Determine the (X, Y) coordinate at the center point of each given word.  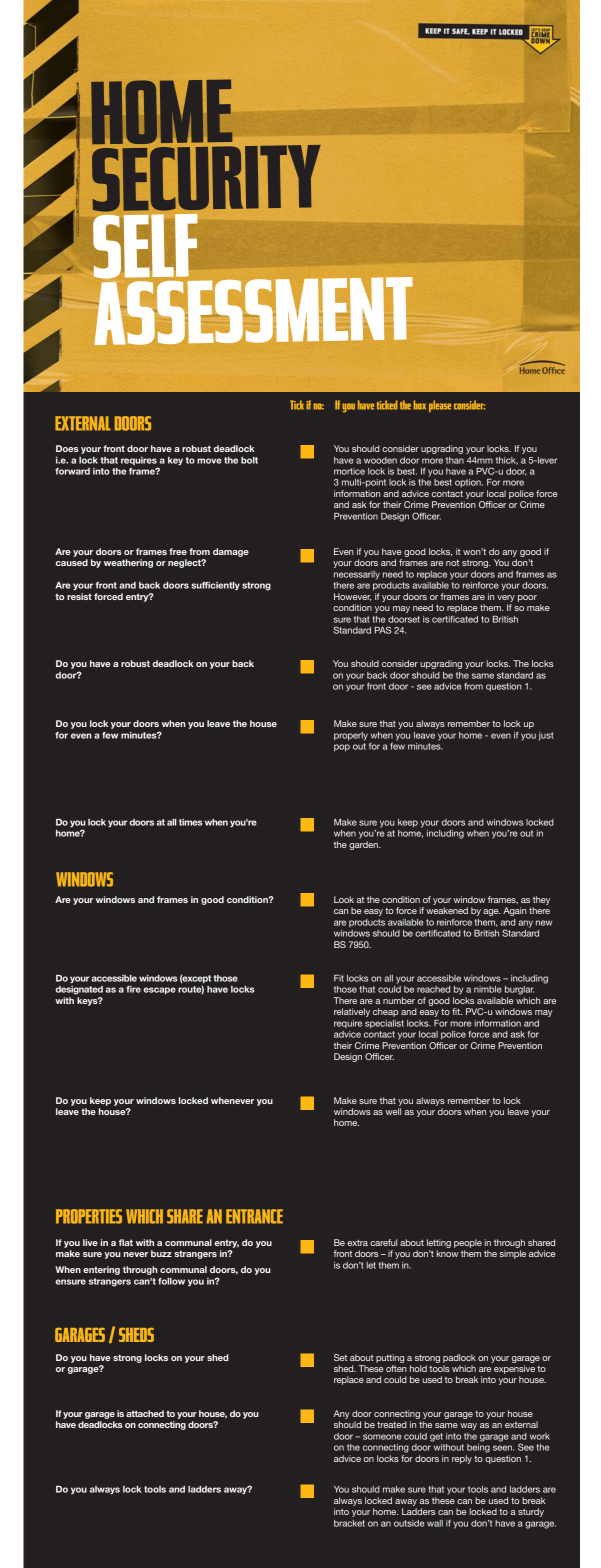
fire (133, 989)
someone (382, 1437)
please (440, 406)
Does (67, 448)
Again (515, 911)
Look (344, 899)
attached (145, 1413)
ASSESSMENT (253, 309)
